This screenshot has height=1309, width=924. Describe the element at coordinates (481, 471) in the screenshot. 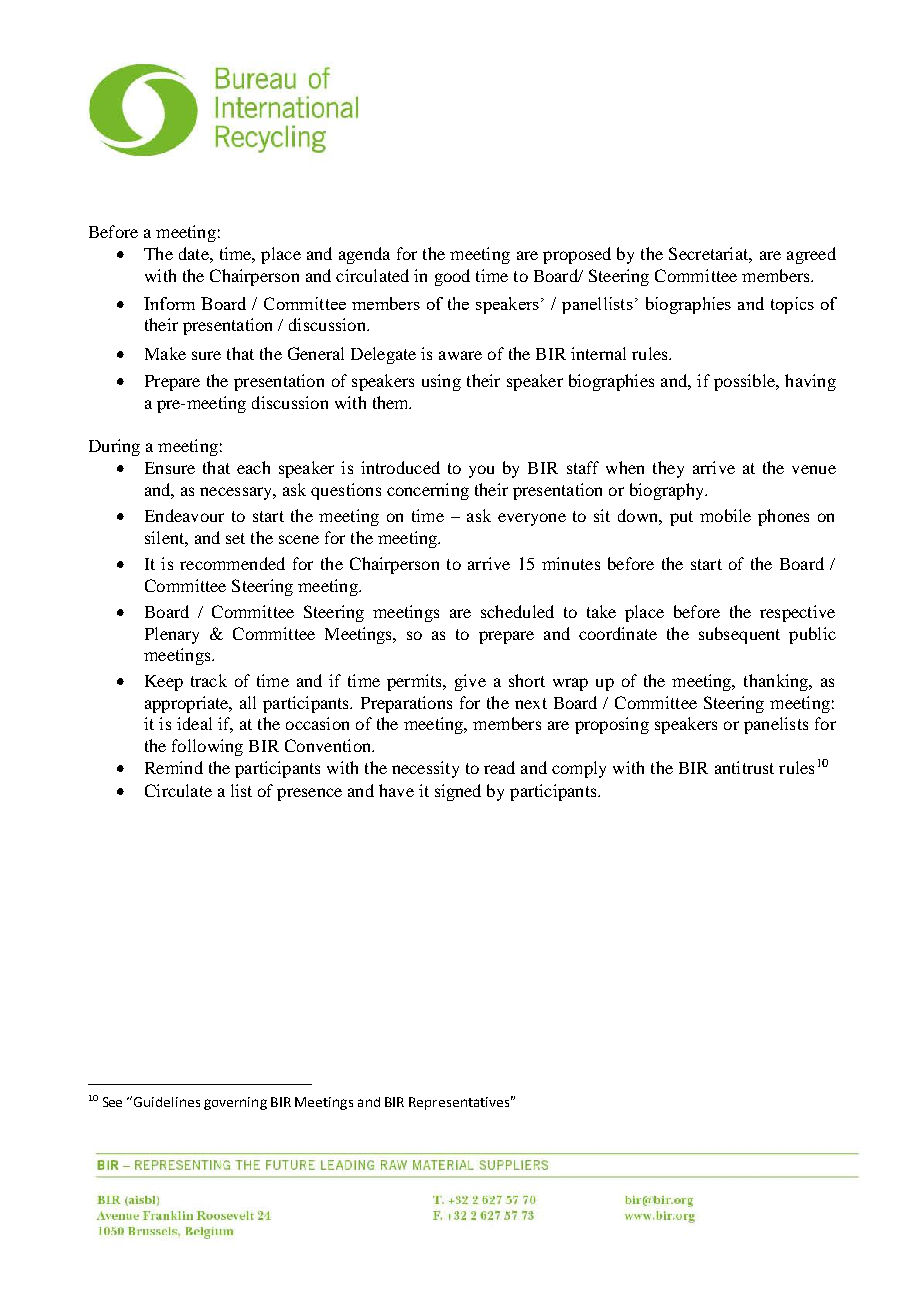

I see `you` at that location.
